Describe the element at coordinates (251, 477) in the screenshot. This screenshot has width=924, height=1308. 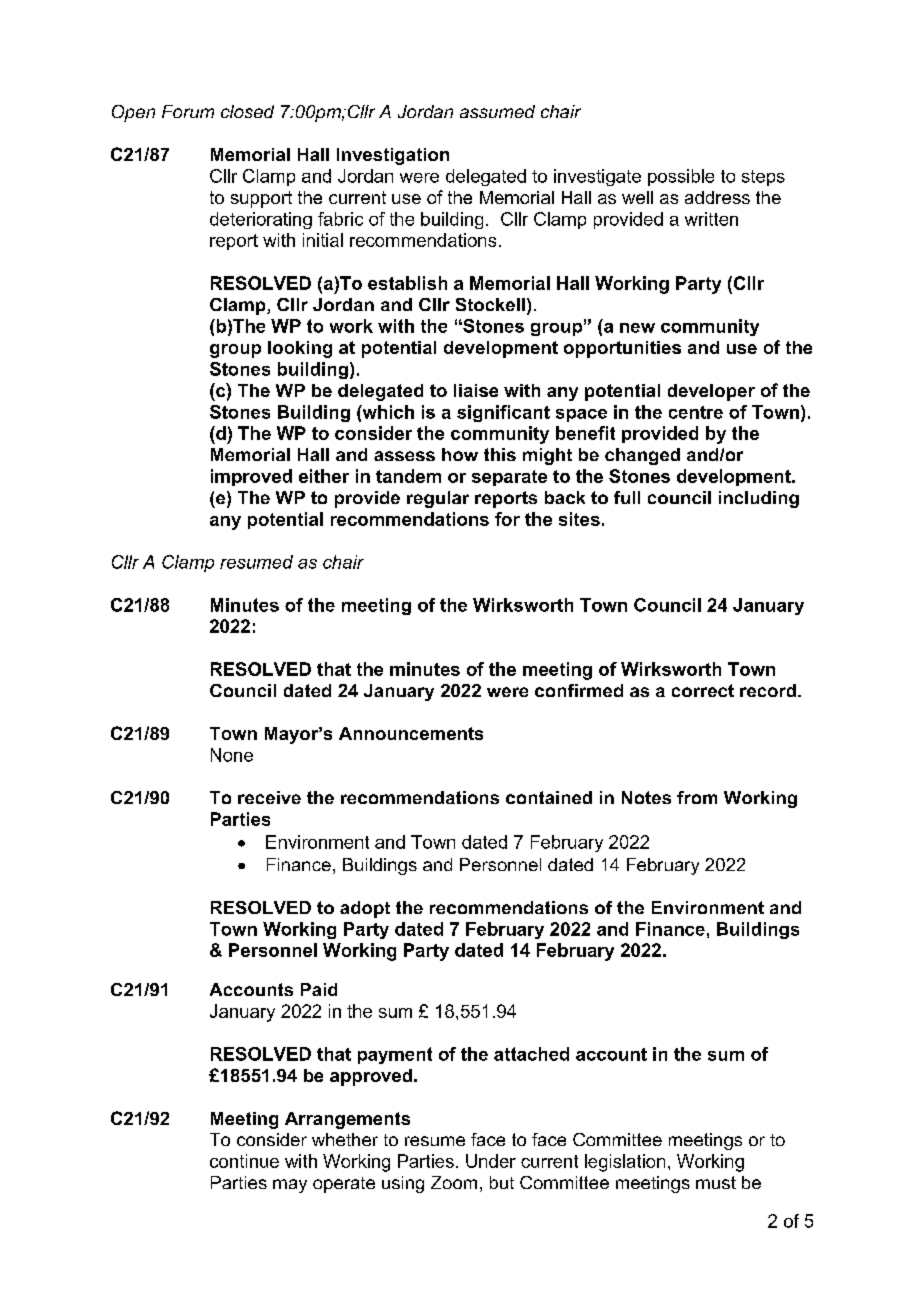
I see `improved` at that location.
